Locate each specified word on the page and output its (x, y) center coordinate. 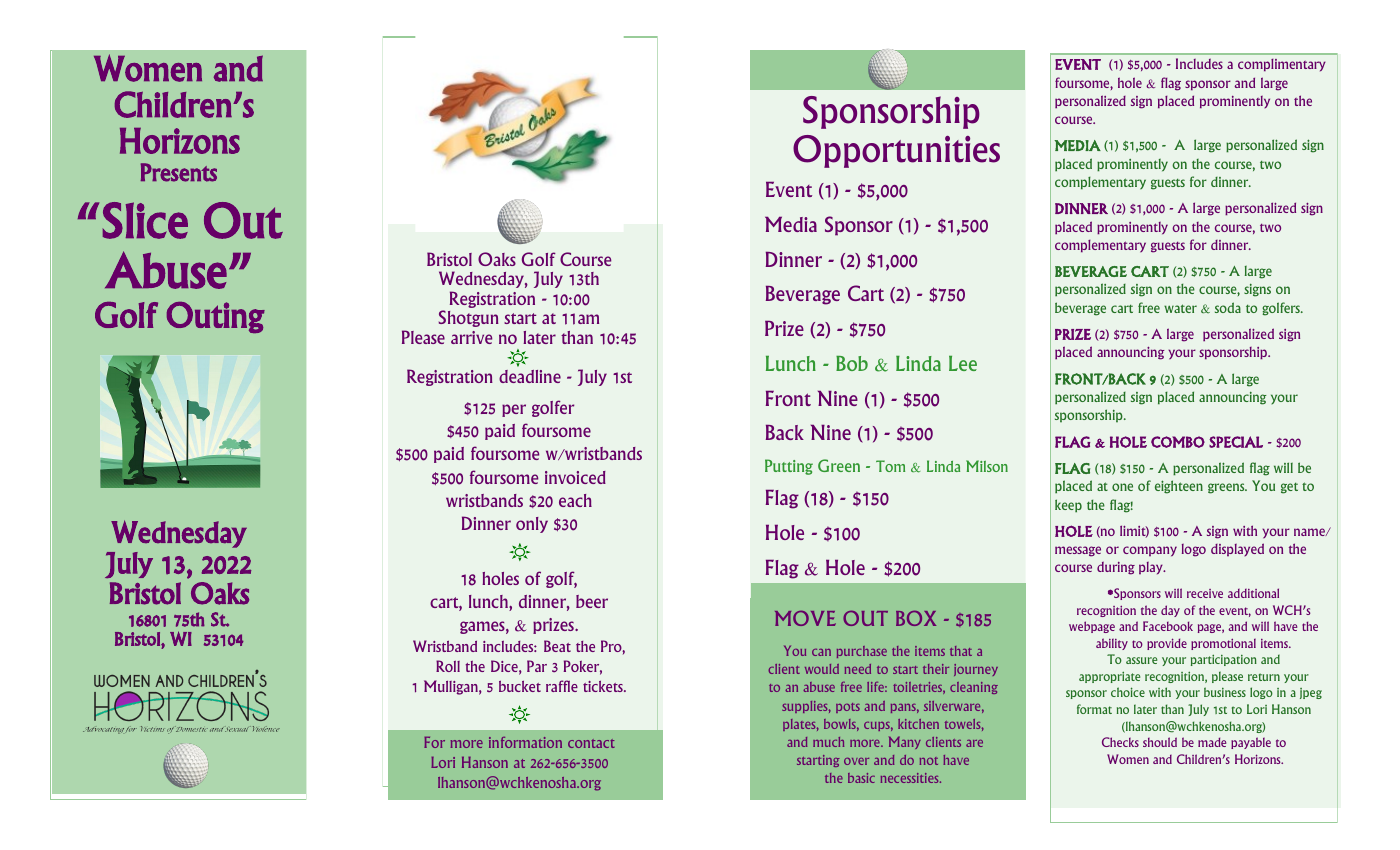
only (532, 525)
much (828, 742)
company (1150, 551)
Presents (179, 172)
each (575, 500)
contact (591, 743)
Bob (852, 363)
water (1180, 308)
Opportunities (896, 151)
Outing (216, 317)
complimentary (1282, 65)
